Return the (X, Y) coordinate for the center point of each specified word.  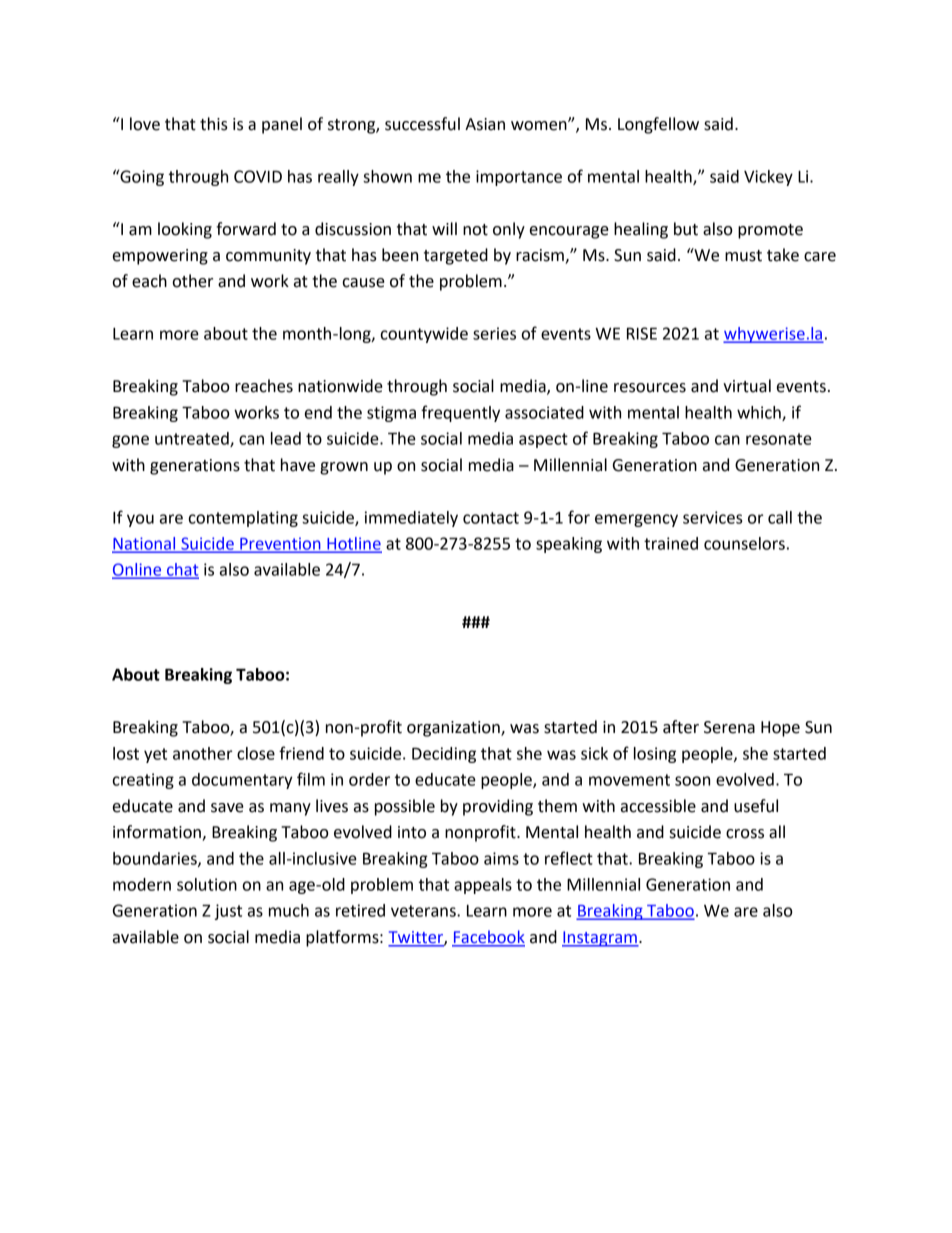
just (228, 912)
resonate (779, 439)
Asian (485, 124)
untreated (193, 439)
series (494, 333)
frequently (460, 413)
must (743, 256)
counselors (744, 543)
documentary (242, 781)
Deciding (444, 755)
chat (182, 570)
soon (692, 781)
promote (770, 231)
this (214, 124)
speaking (569, 545)
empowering (160, 257)
